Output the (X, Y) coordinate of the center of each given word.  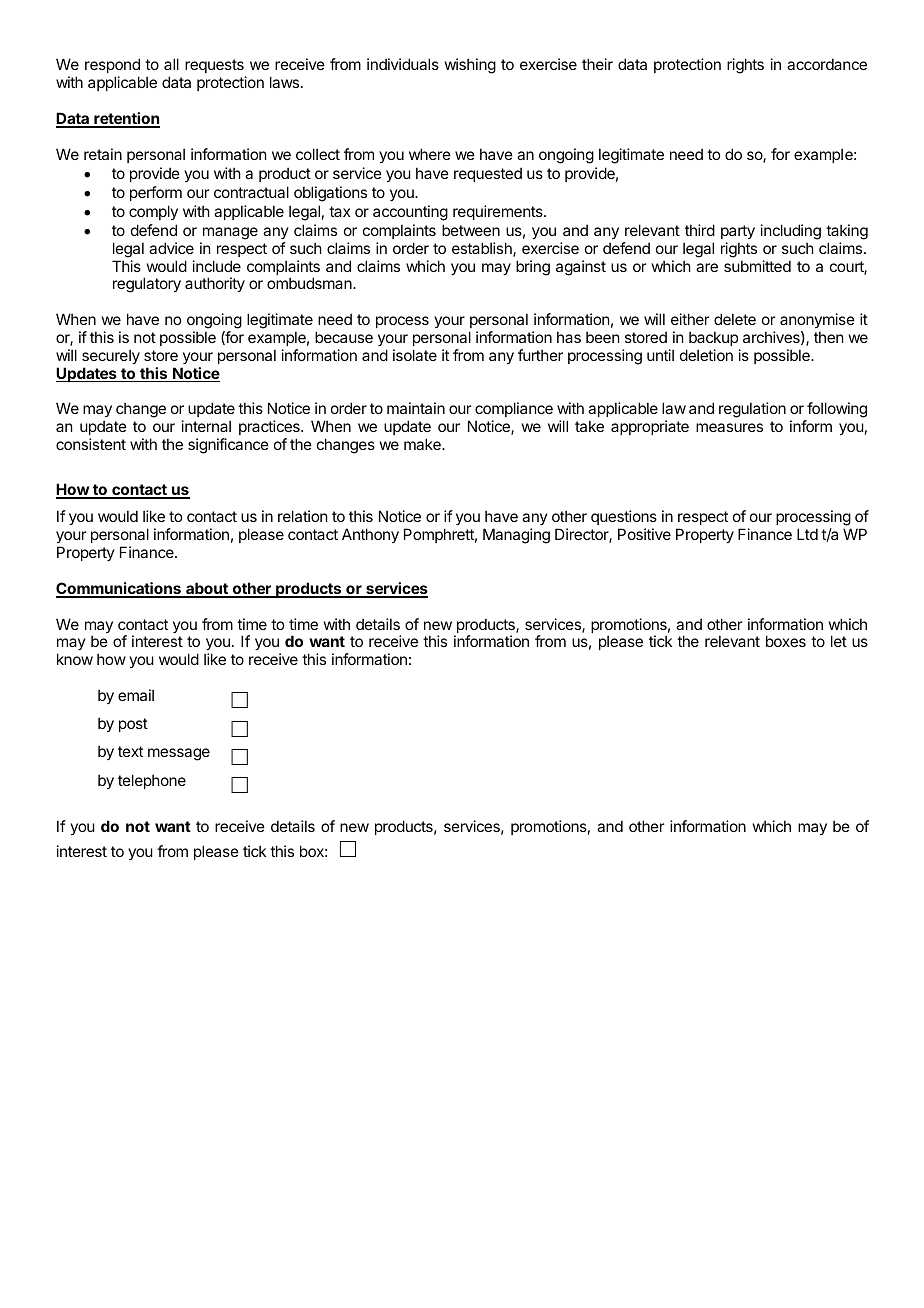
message (179, 754)
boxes (786, 641)
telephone (152, 781)
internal (206, 426)
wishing (470, 66)
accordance (827, 64)
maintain (416, 408)
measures (729, 427)
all (171, 64)
